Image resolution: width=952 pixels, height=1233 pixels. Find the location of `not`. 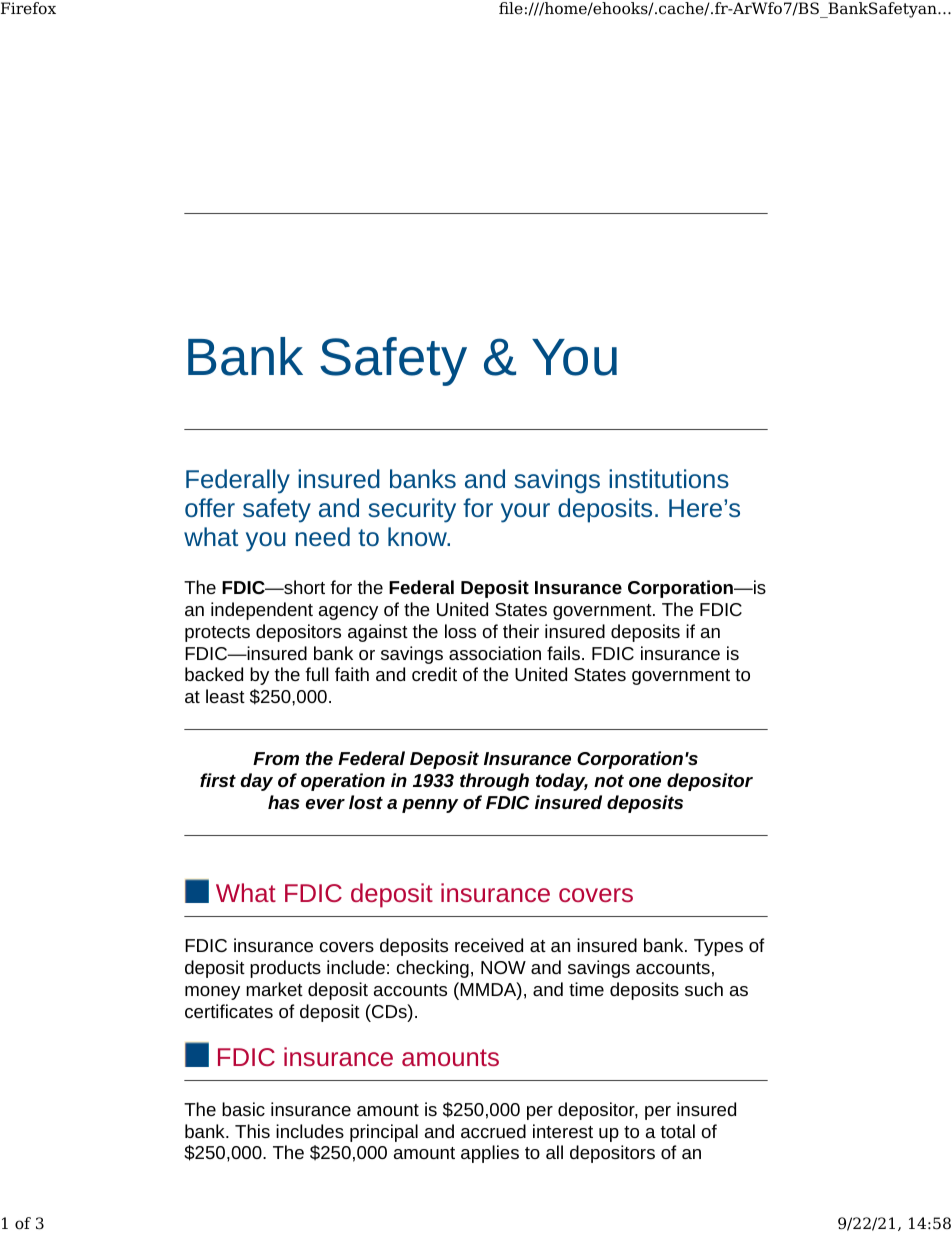

not is located at coordinates (609, 781).
